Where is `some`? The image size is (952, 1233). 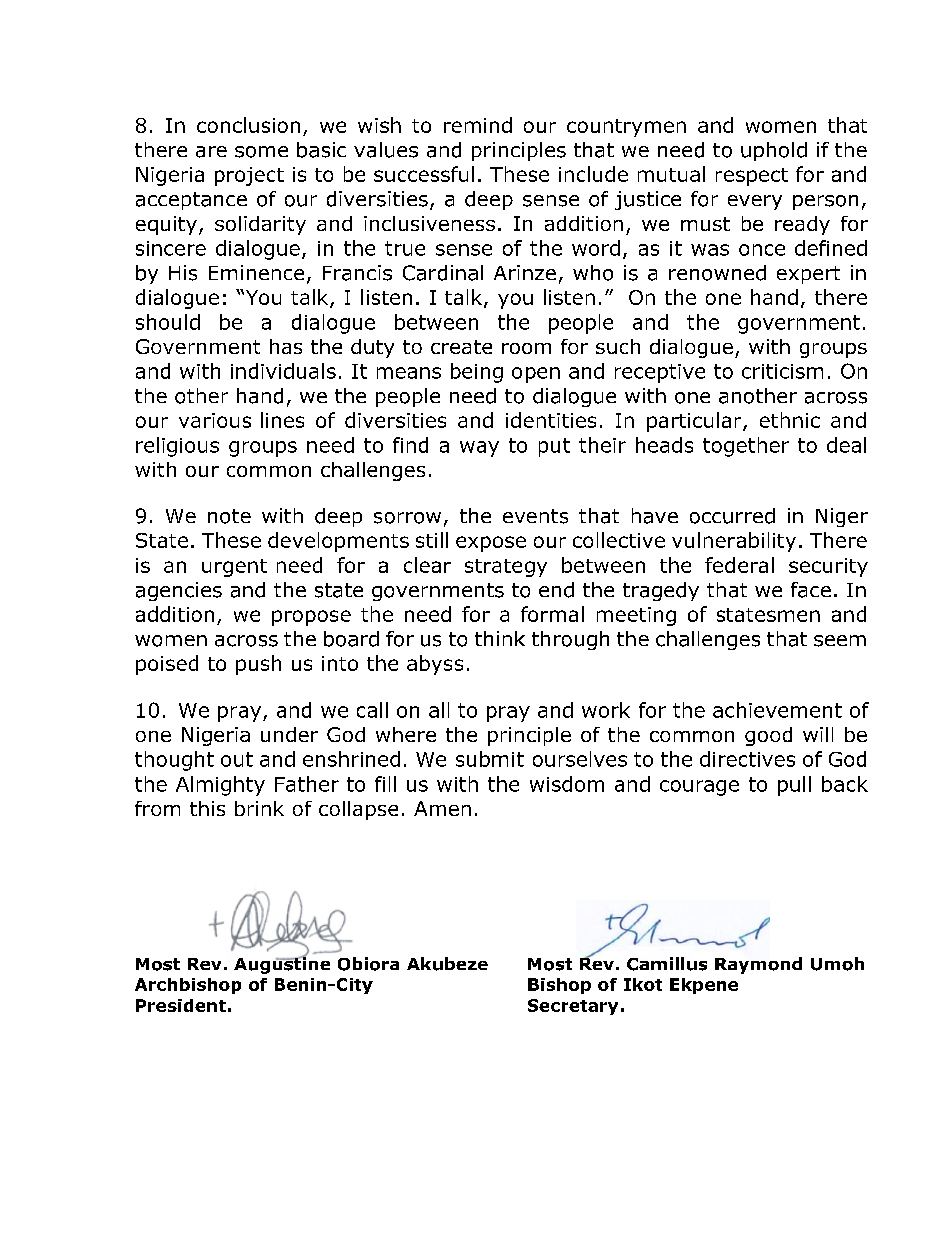
some is located at coordinates (261, 152).
